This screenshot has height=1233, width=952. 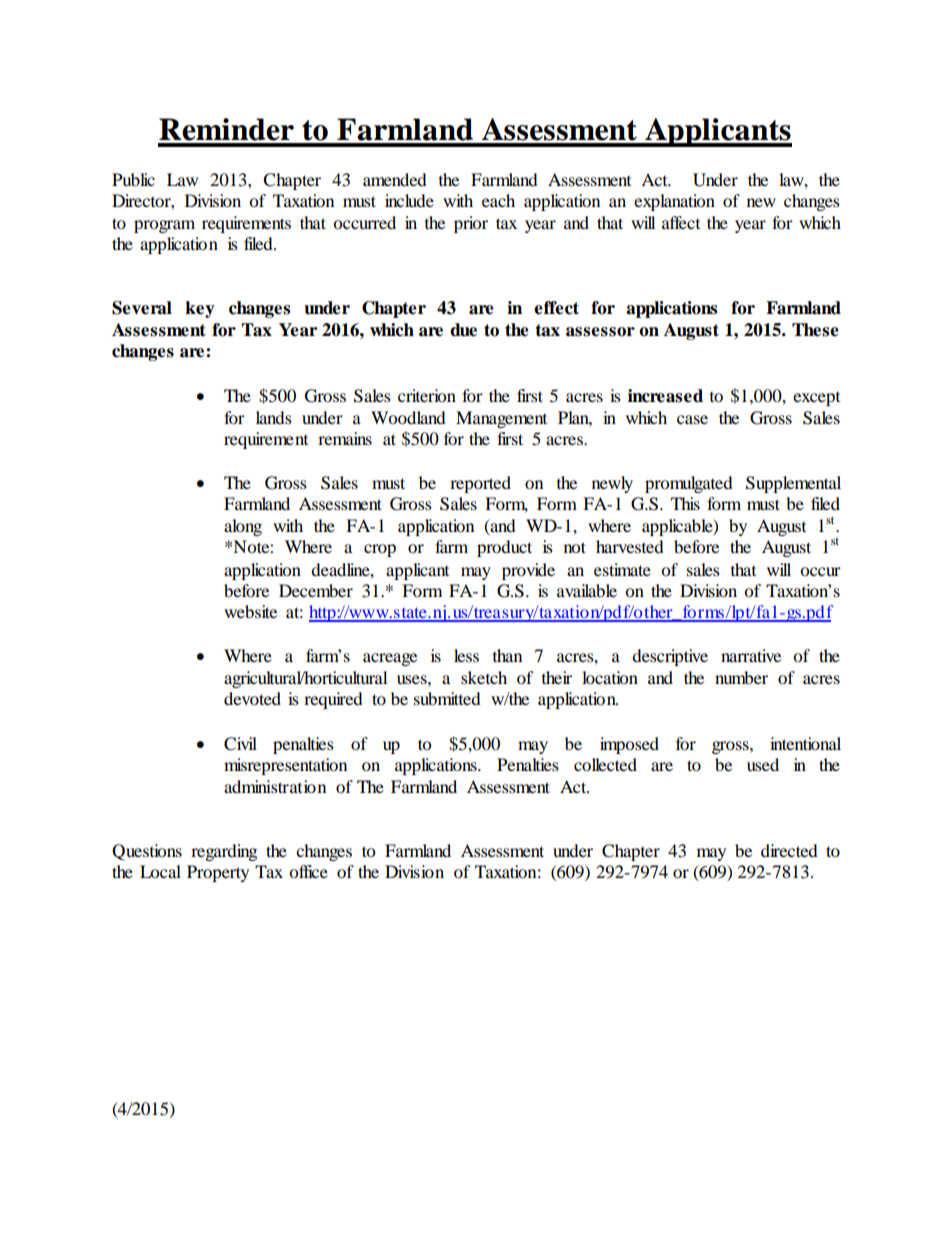 I want to click on case, so click(x=692, y=419).
